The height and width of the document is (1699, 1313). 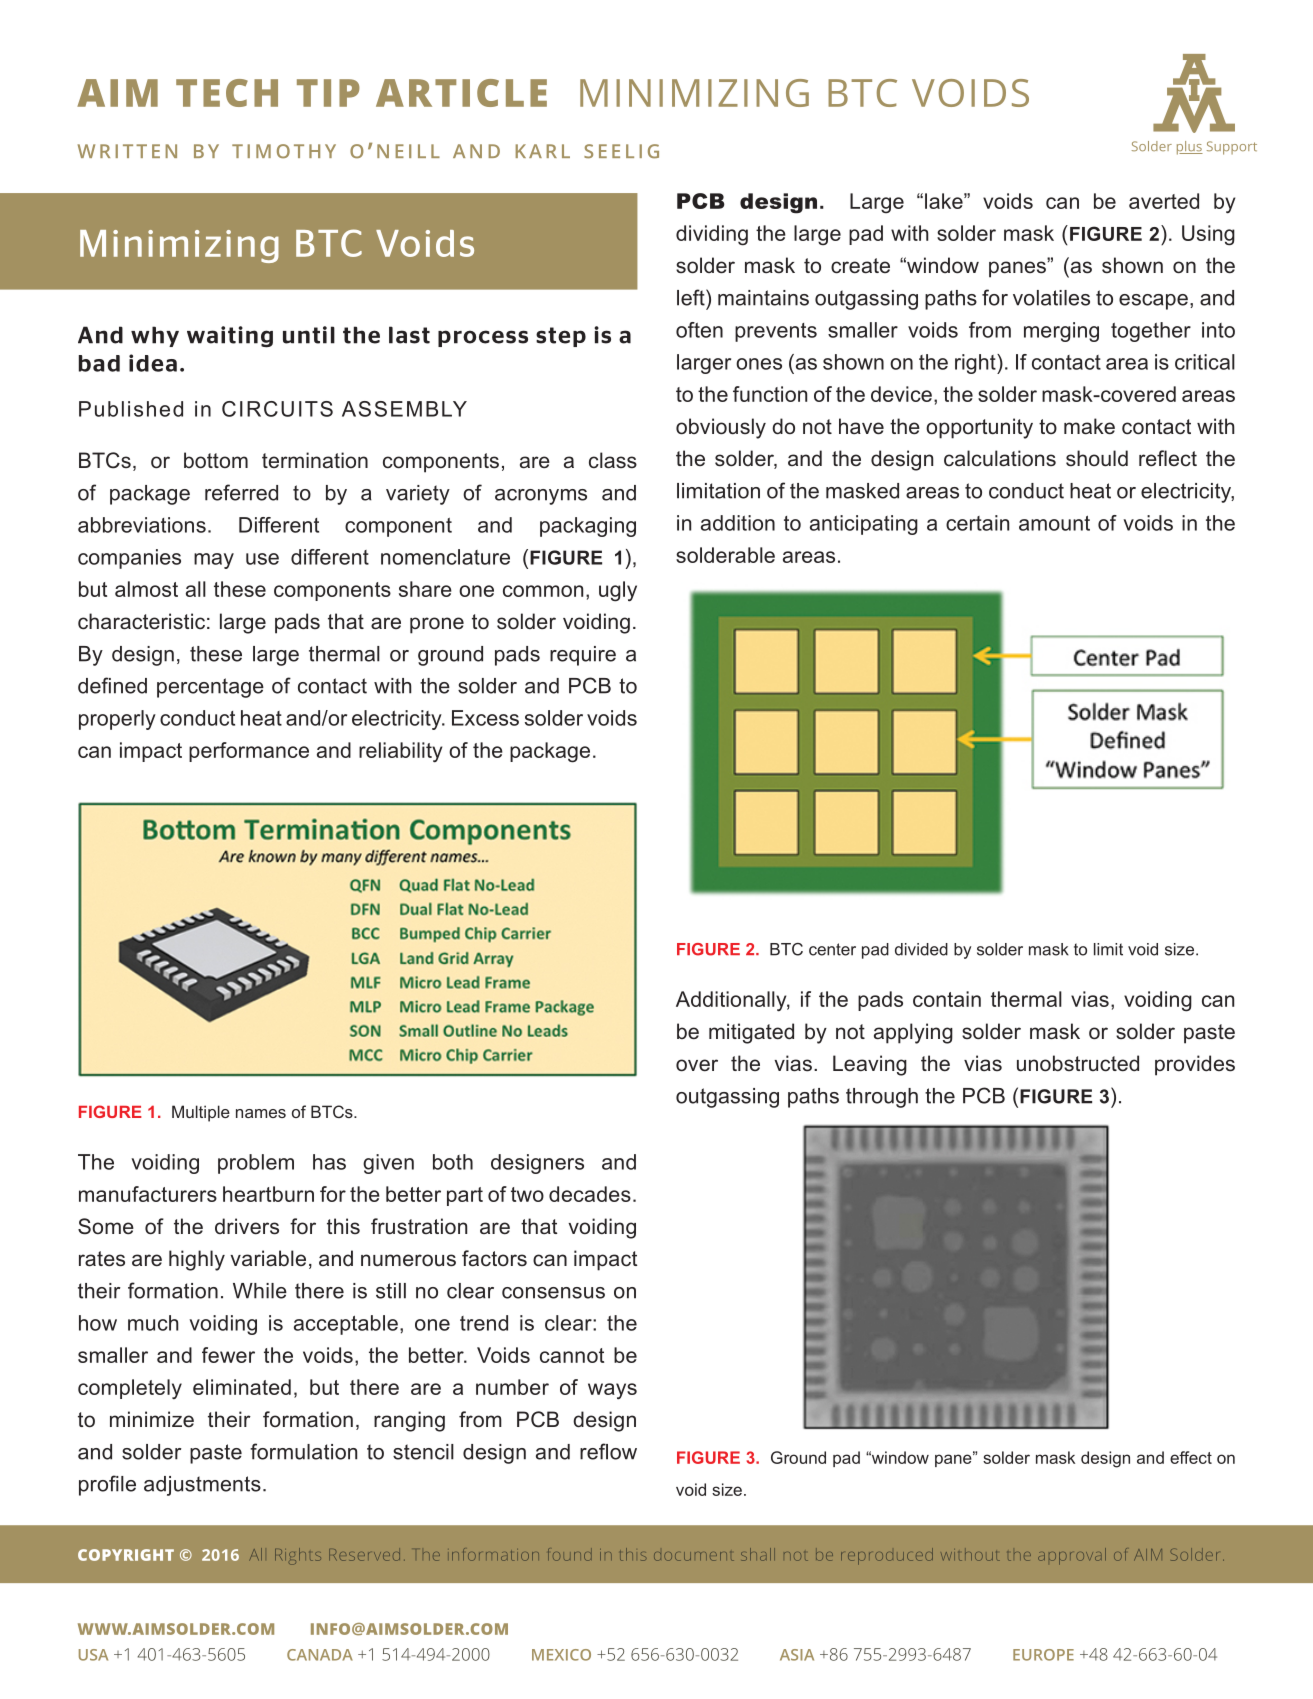 What do you see at coordinates (202, 1486) in the document?
I see `adjustments` at bounding box center [202, 1486].
